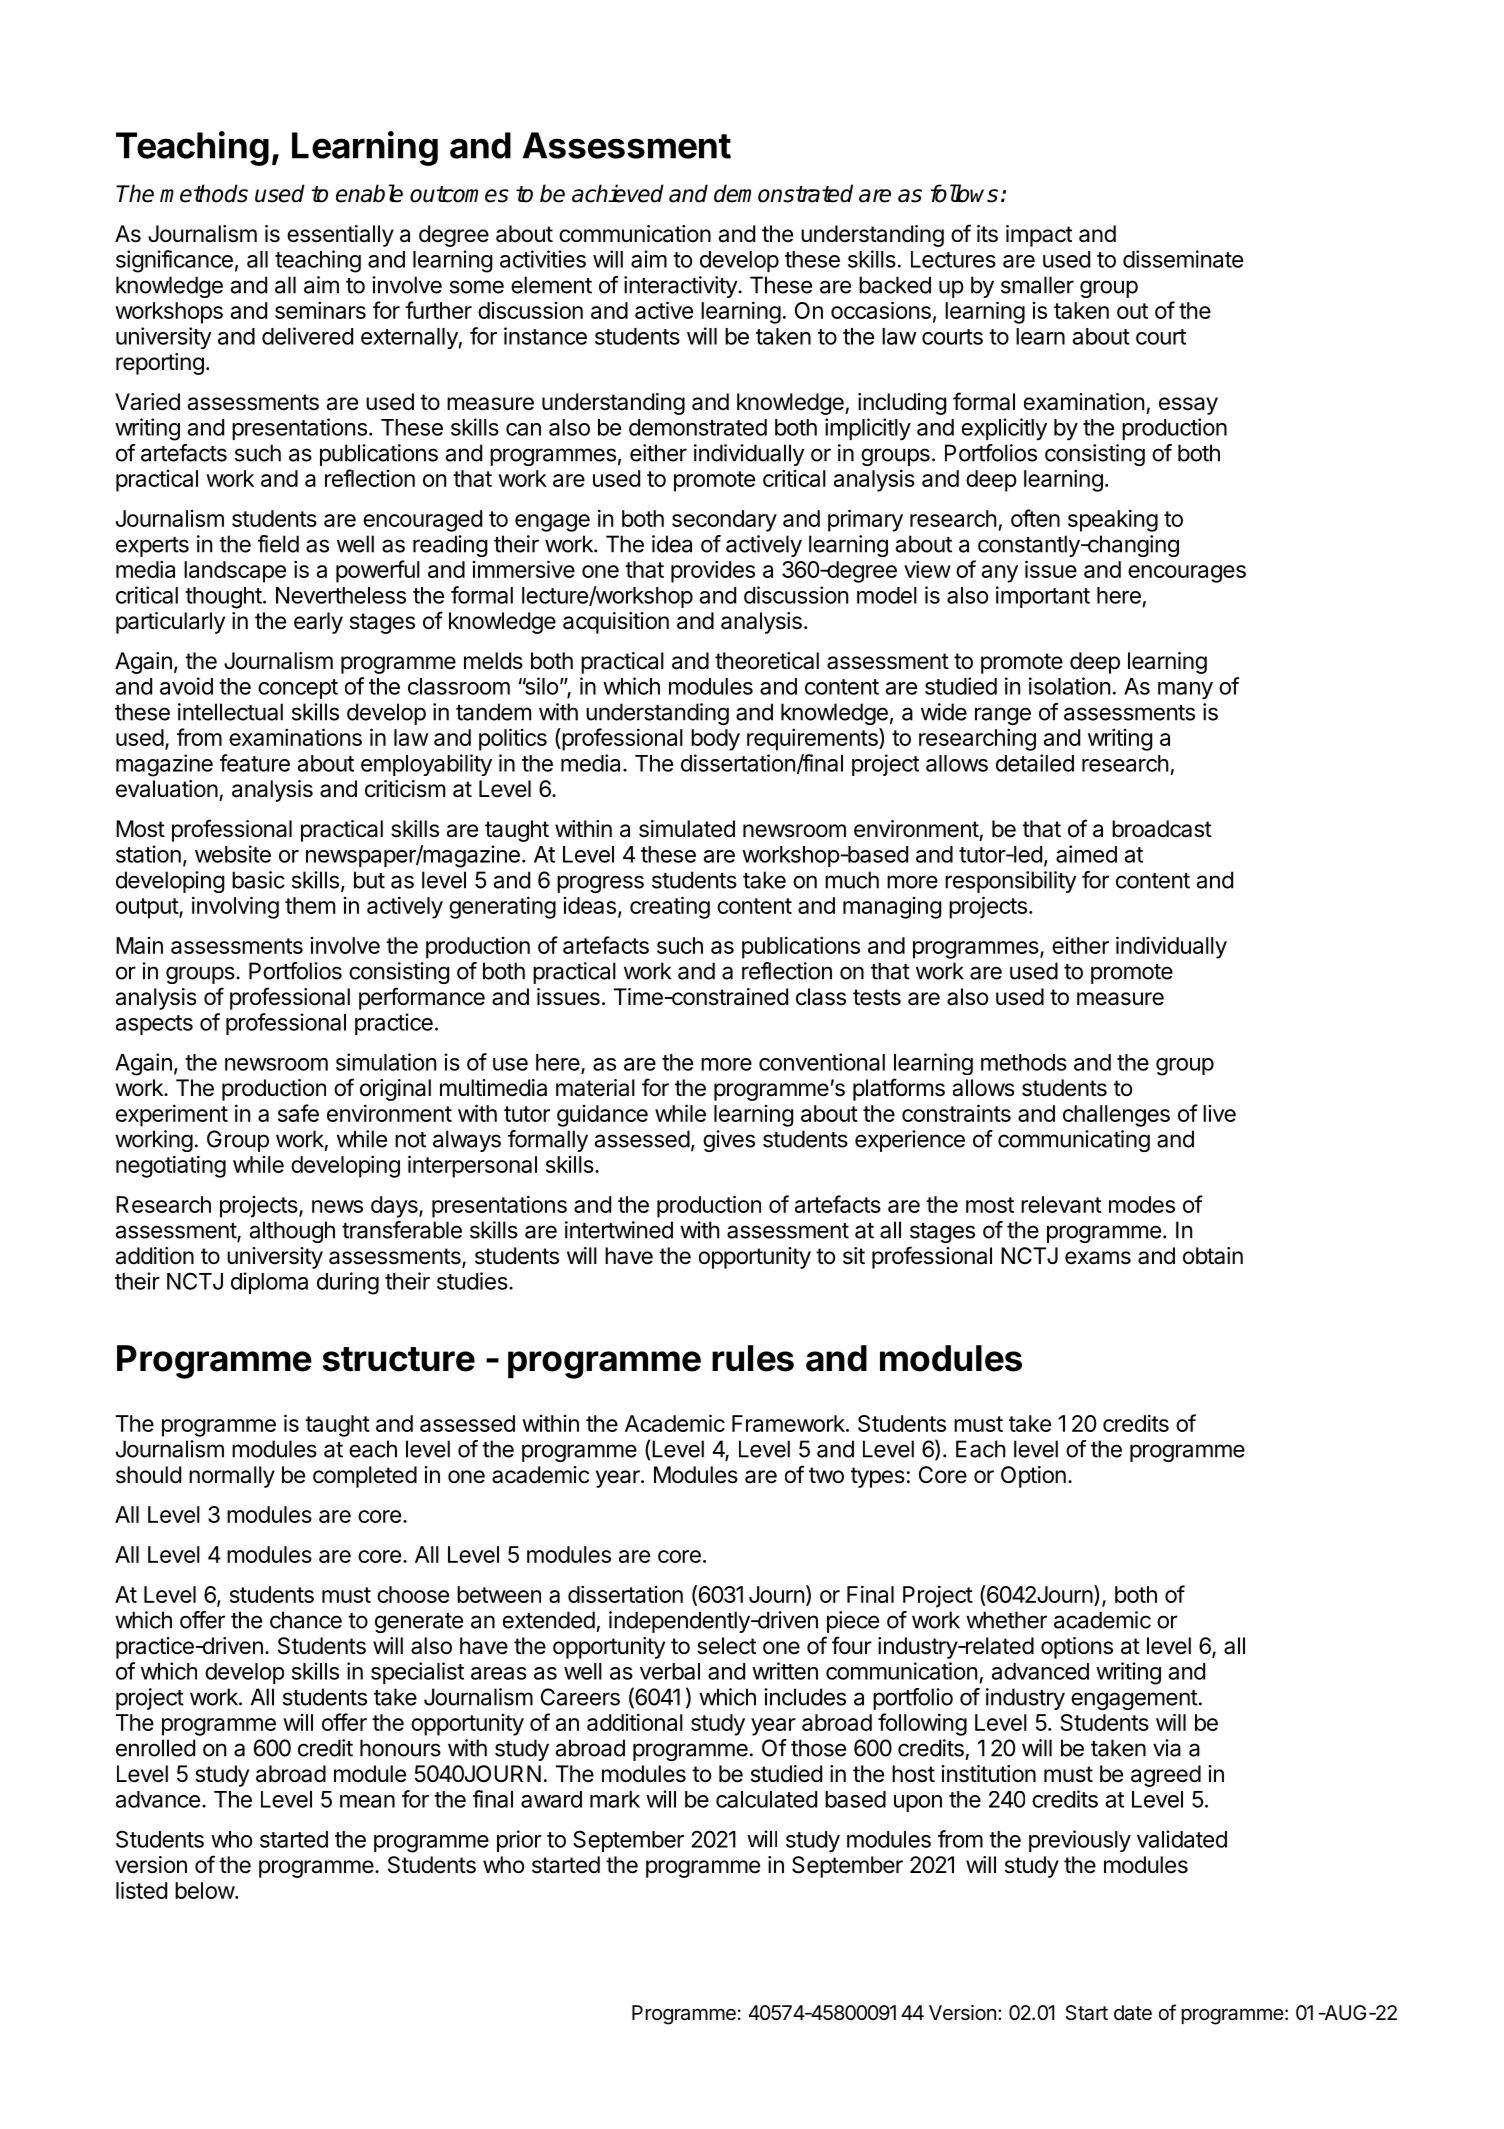 This screenshot has width=1504, height=2129. I want to click on mark, so click(615, 1799).
